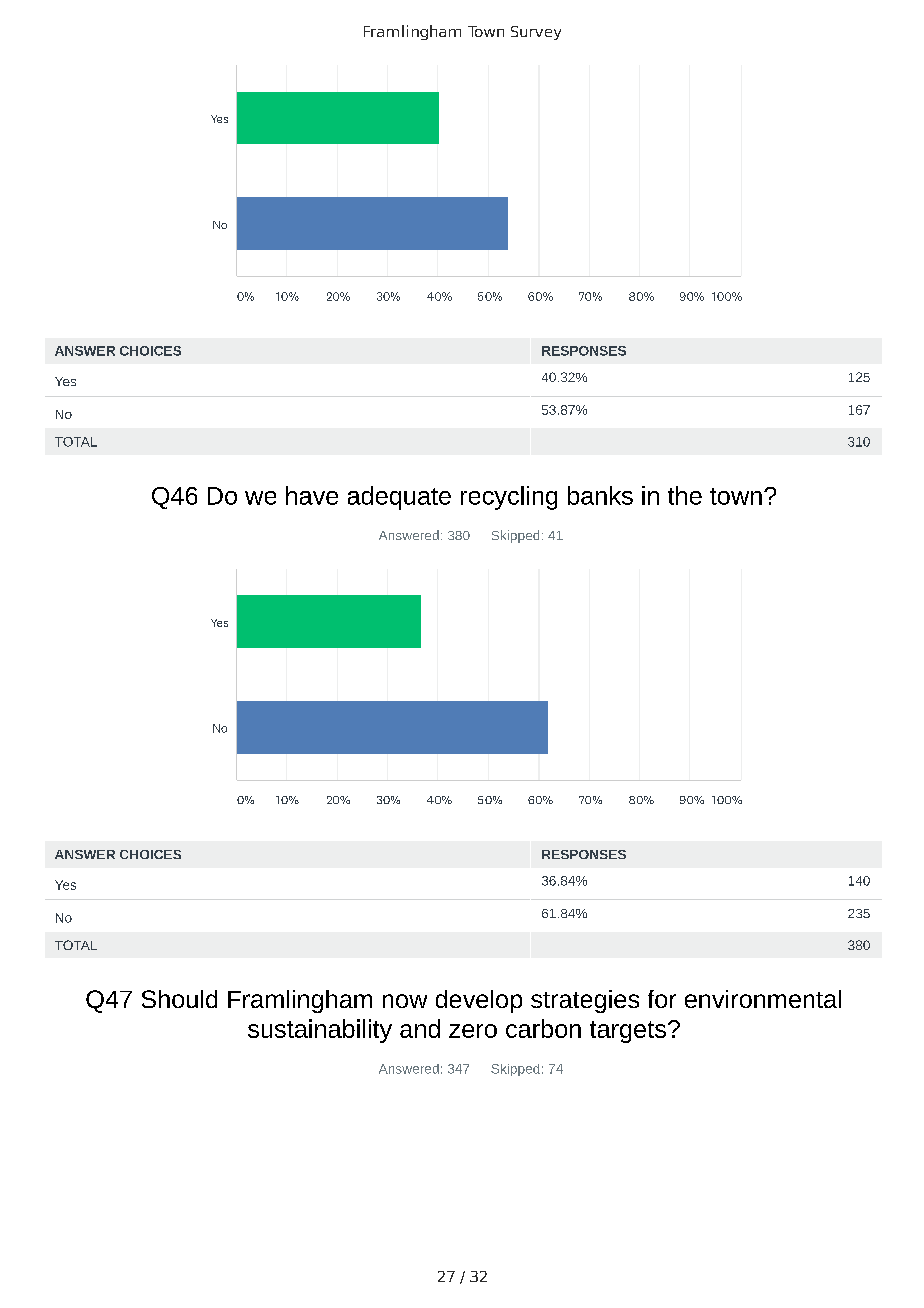  What do you see at coordinates (399, 498) in the image?
I see `adequate` at bounding box center [399, 498].
